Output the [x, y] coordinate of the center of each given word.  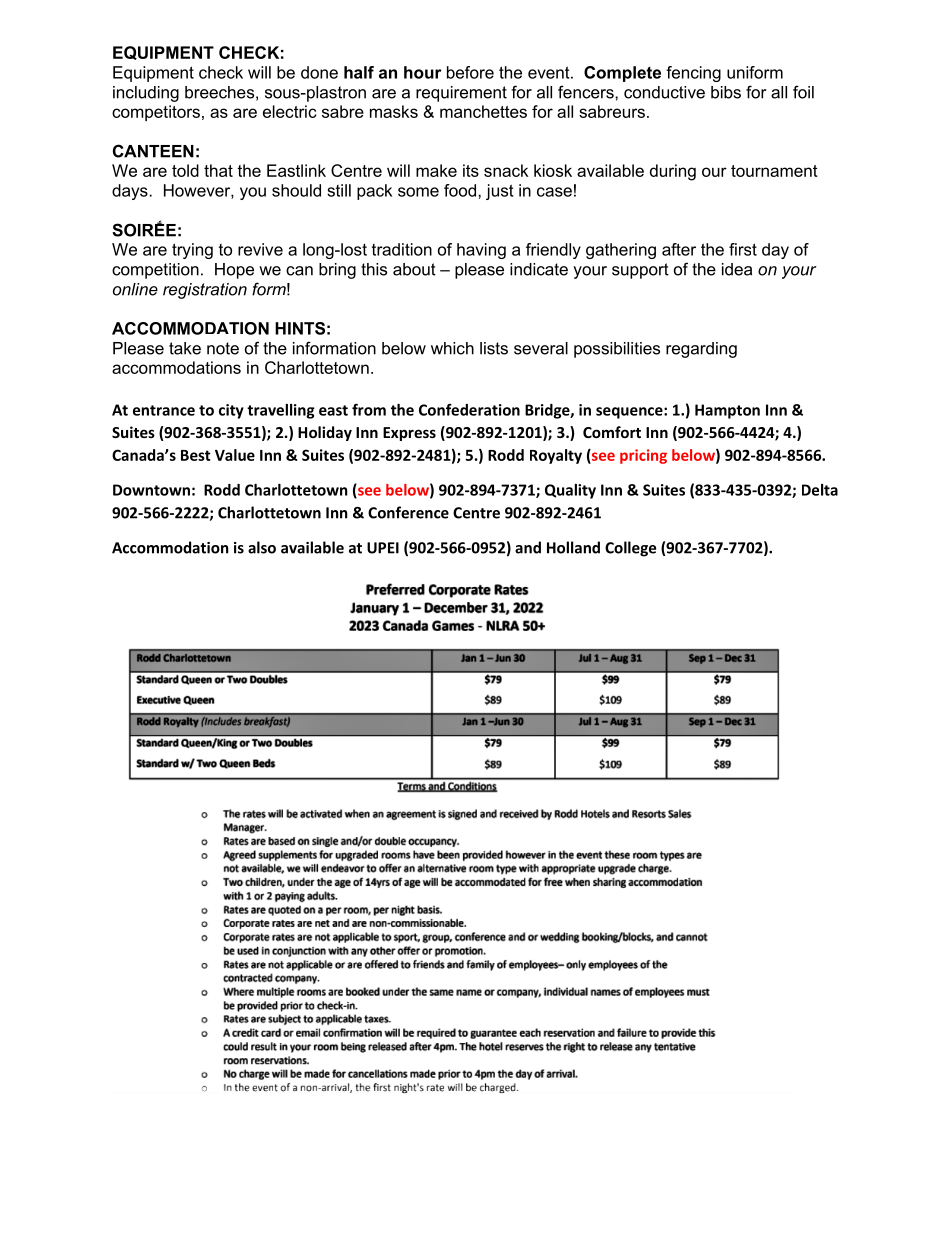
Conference [408, 512]
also [262, 547]
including [146, 94]
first [743, 249]
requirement [461, 94]
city [231, 411]
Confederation [469, 410]
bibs [726, 92]
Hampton [727, 411]
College [630, 549]
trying [192, 251]
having [481, 251]
